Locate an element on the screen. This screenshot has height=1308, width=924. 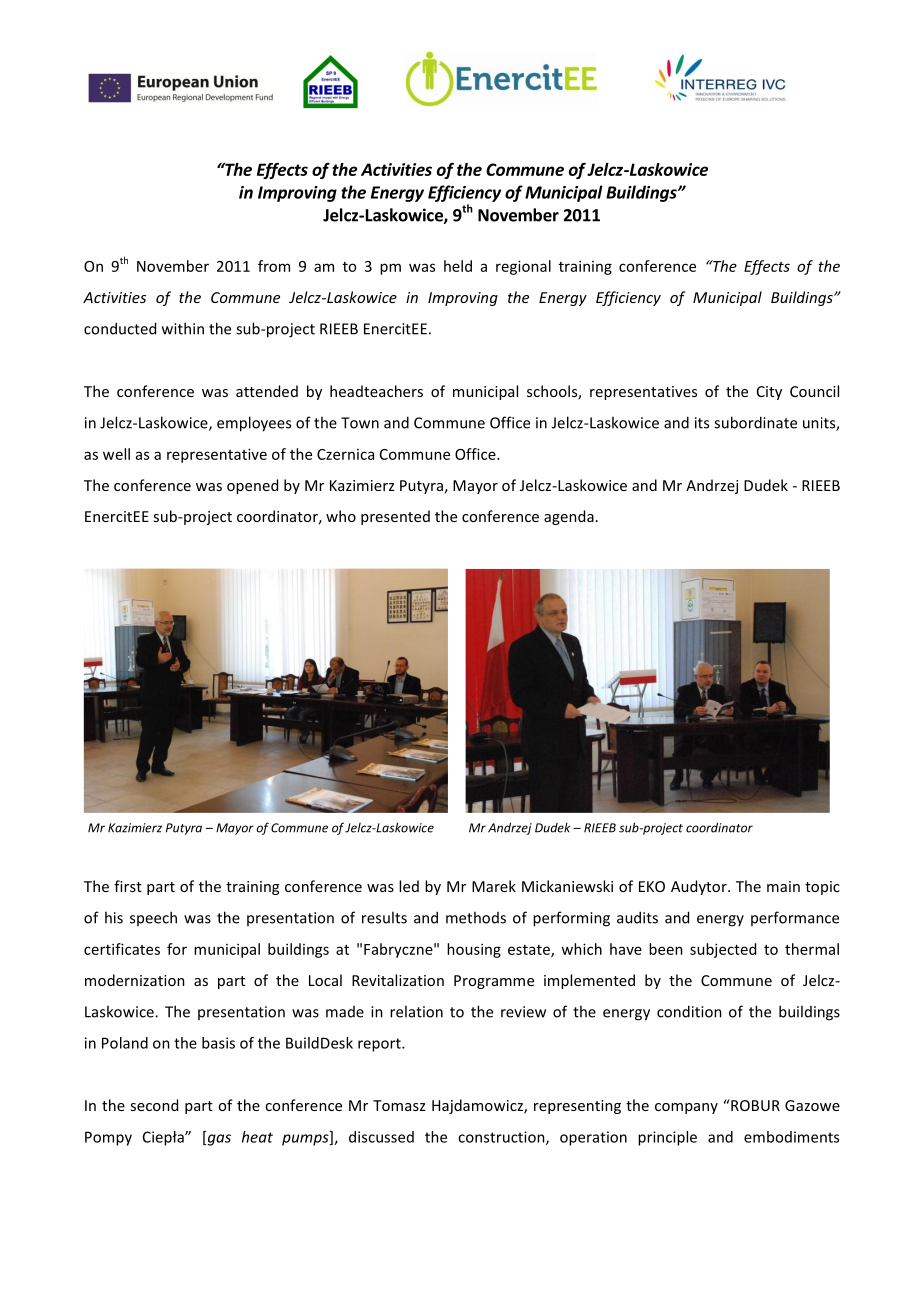
held is located at coordinates (458, 266).
